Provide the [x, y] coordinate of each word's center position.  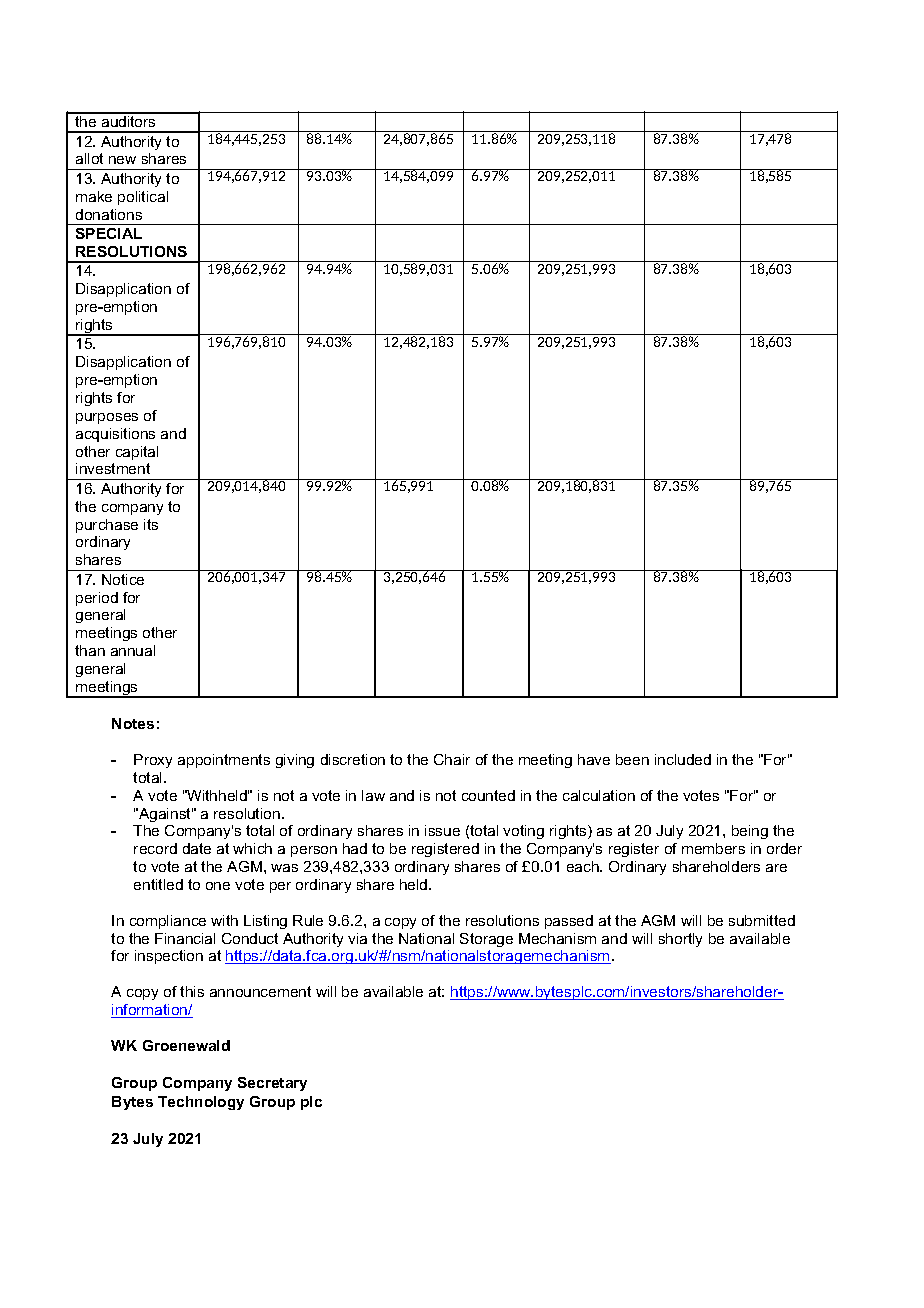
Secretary [272, 1084]
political [143, 198]
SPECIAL [109, 233]
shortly [680, 940]
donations [109, 214]
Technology [201, 1103]
